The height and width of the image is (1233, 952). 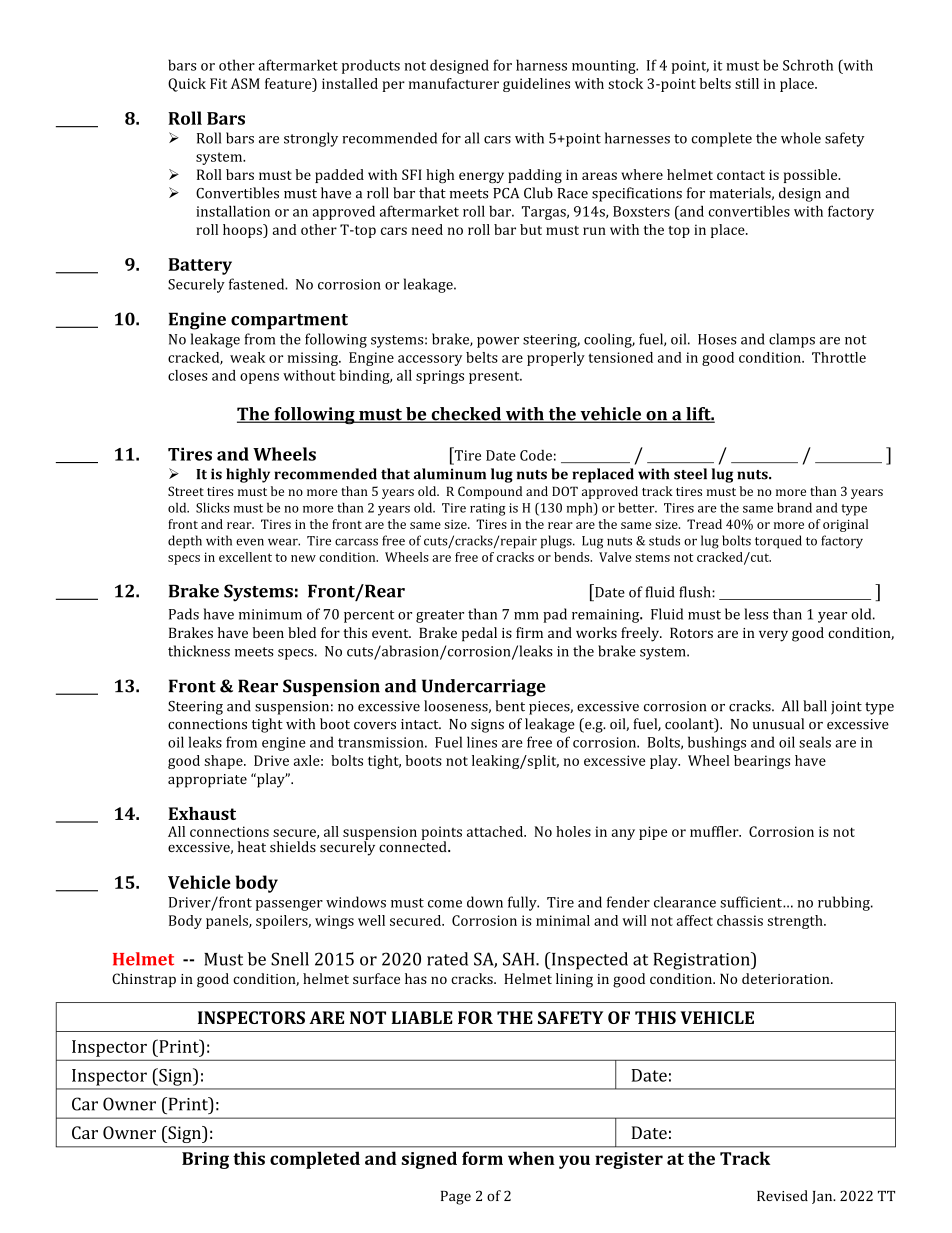 What do you see at coordinates (792, 340) in the image?
I see `clamps` at bounding box center [792, 340].
